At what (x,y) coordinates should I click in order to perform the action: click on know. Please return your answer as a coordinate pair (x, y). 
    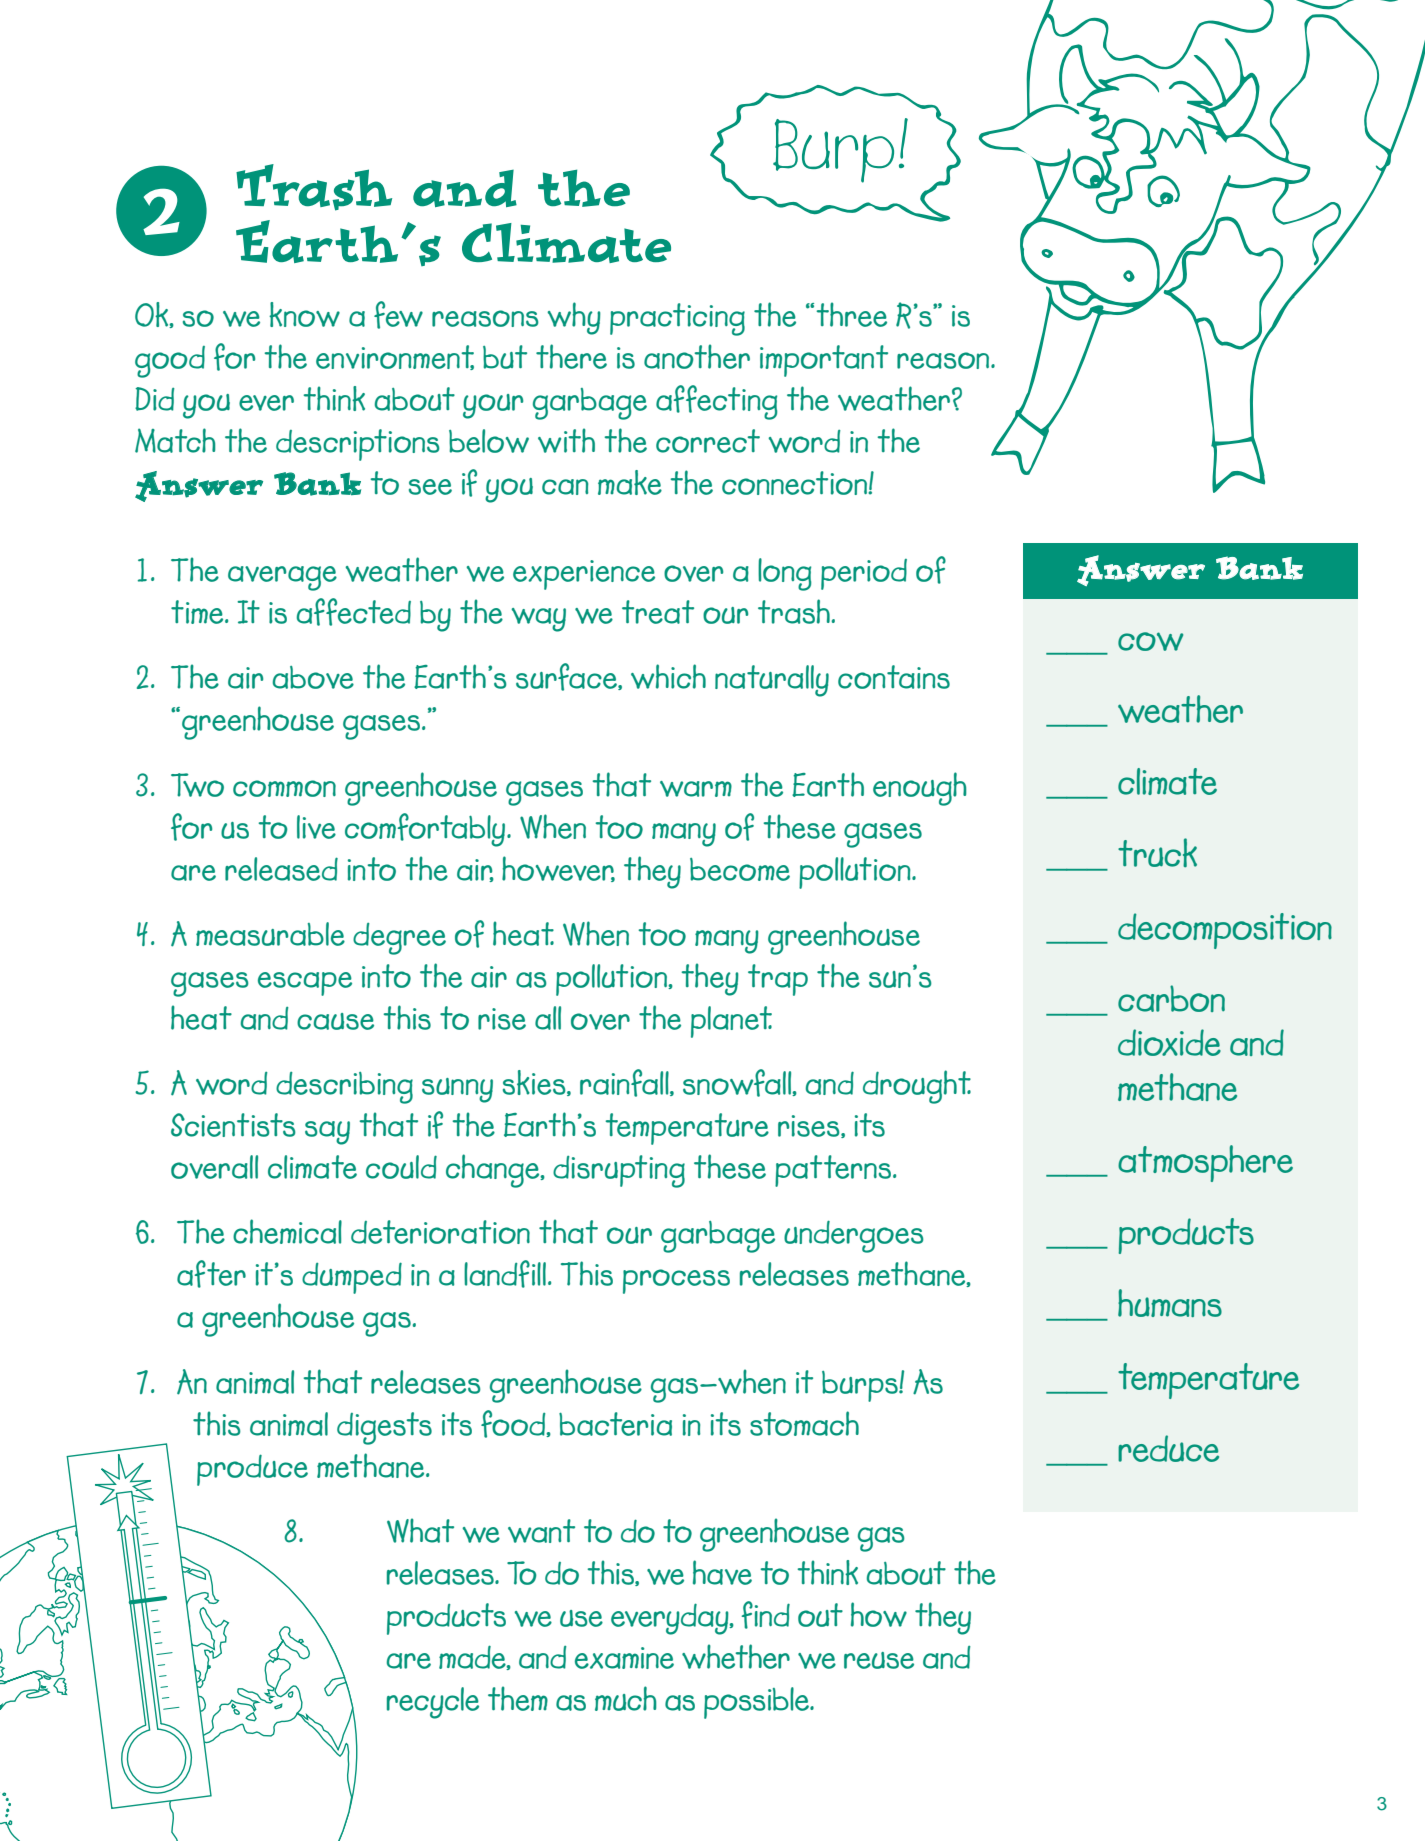
    Looking at the image, I should click on (304, 314).
